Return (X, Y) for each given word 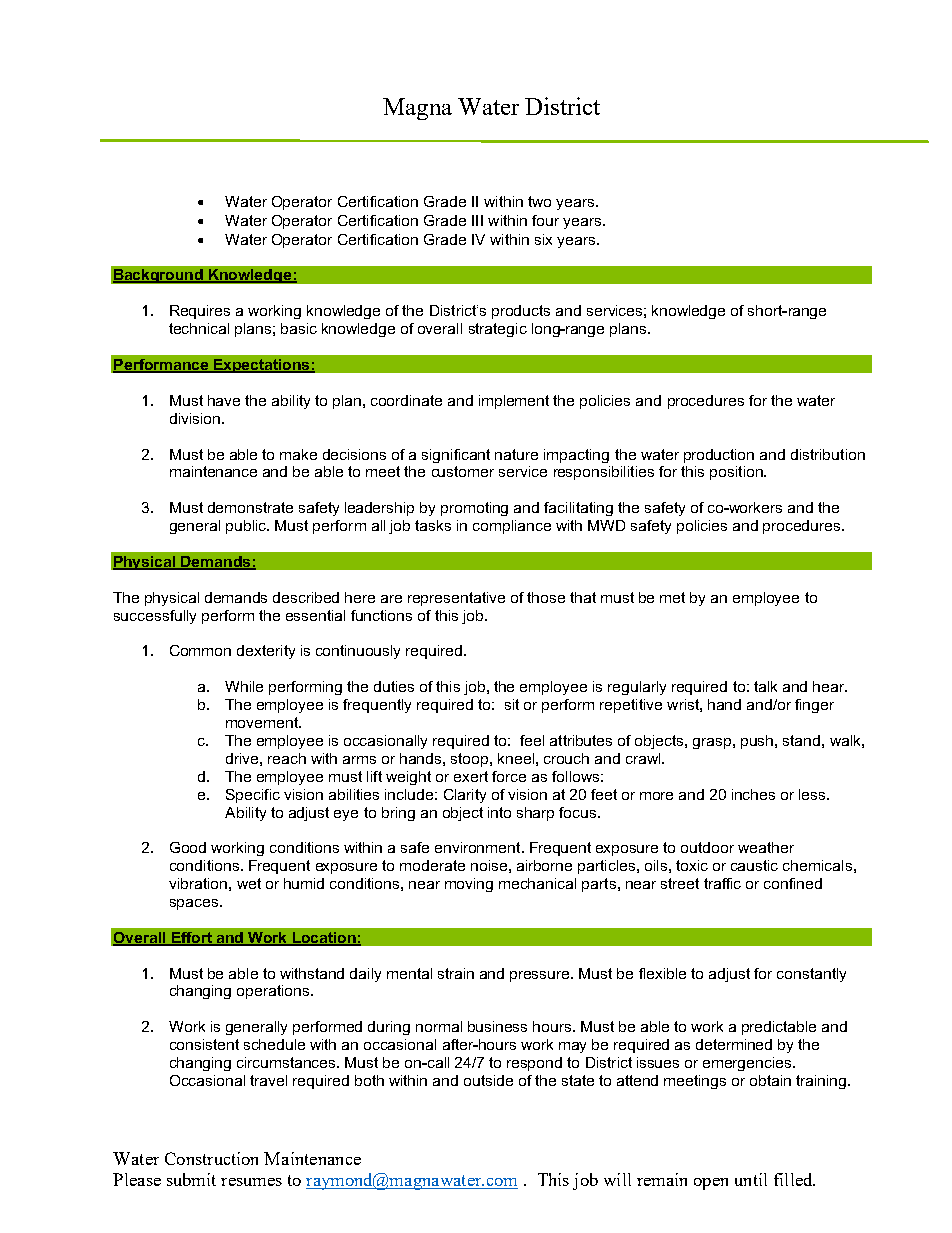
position (737, 473)
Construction (211, 1158)
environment (479, 847)
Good (188, 847)
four (545, 220)
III (477, 220)
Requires (200, 312)
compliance (512, 527)
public (247, 527)
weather (766, 847)
